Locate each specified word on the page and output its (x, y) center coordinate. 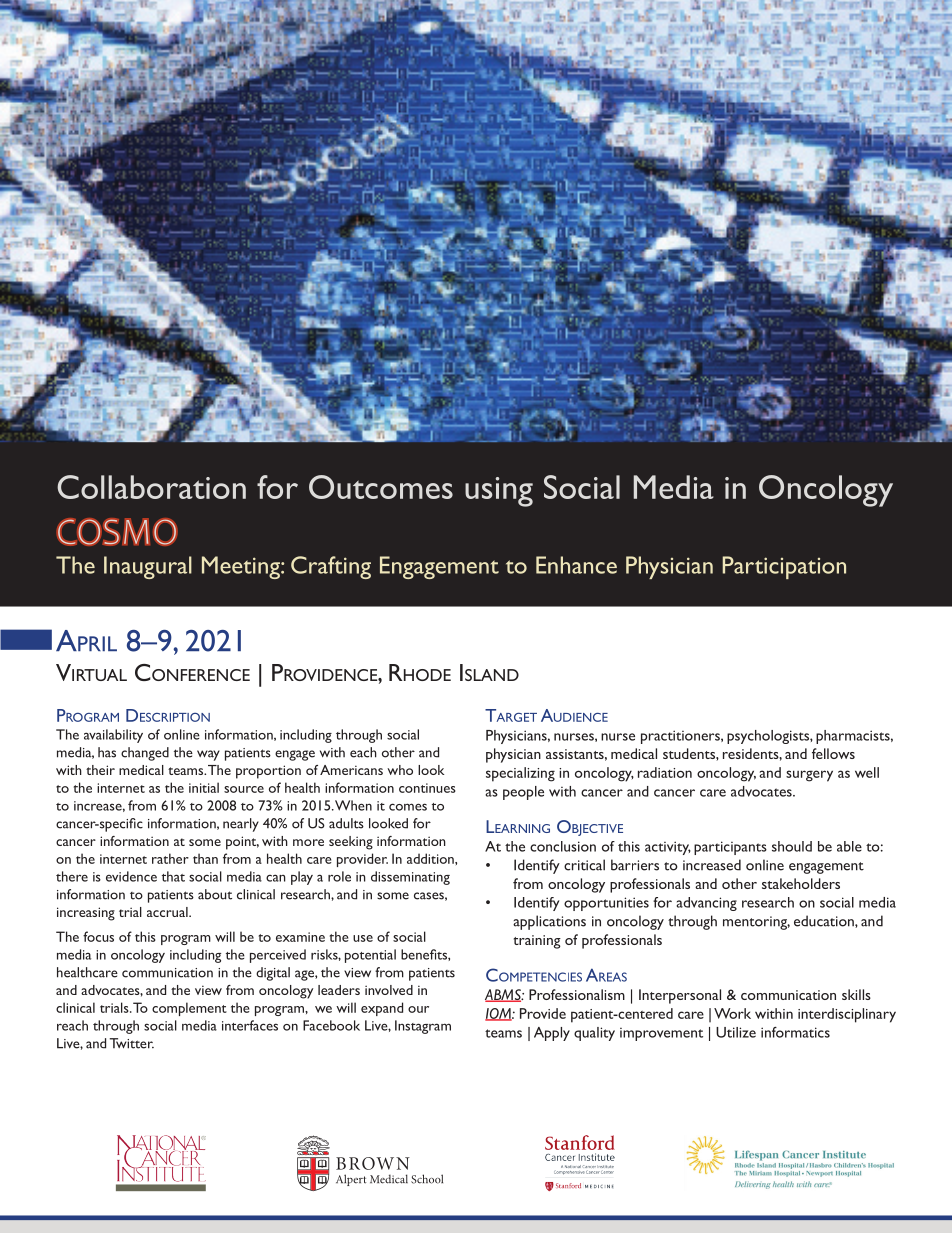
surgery (809, 776)
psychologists (769, 737)
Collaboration (151, 487)
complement (189, 1009)
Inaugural (148, 567)
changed (145, 754)
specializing (520, 774)
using (499, 492)
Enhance (576, 565)
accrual (168, 912)
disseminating (410, 878)
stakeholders (801, 883)
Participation (784, 567)
